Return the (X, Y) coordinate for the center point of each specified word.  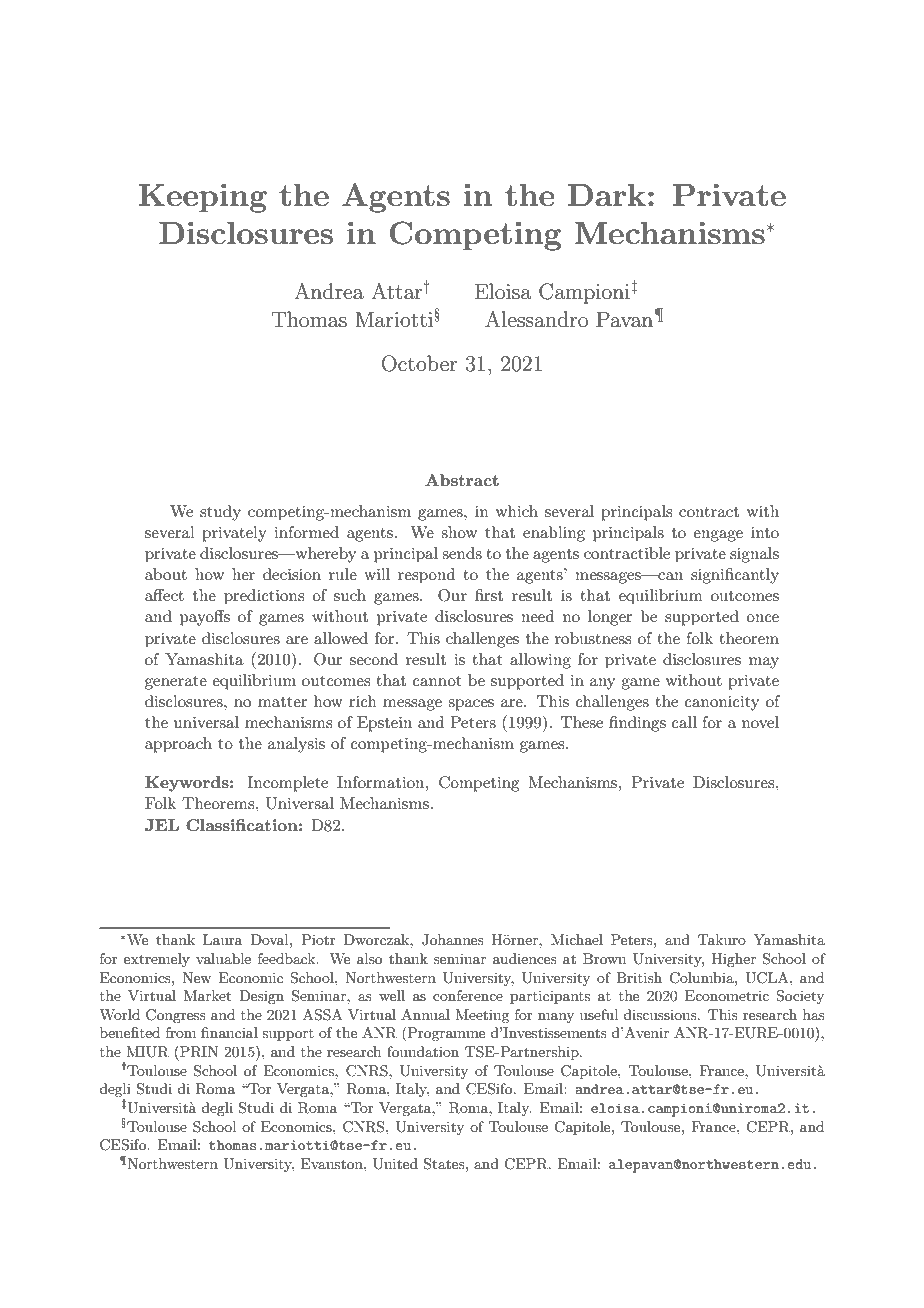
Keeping (202, 198)
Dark (607, 195)
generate (176, 683)
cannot (437, 681)
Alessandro (536, 319)
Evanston (333, 1163)
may (764, 663)
